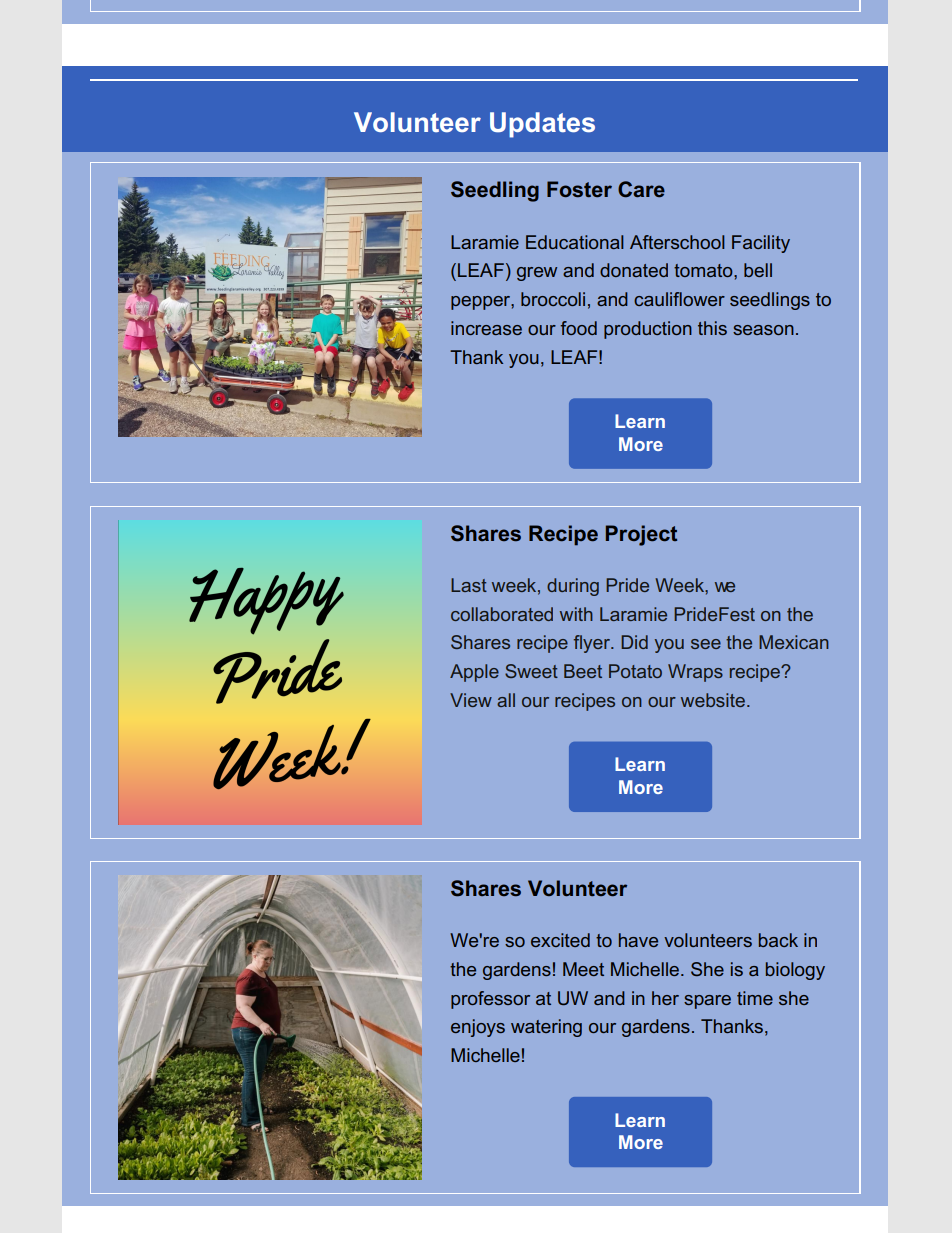 The image size is (952, 1233). Describe the element at coordinates (502, 614) in the document. I see `collaborated` at that location.
